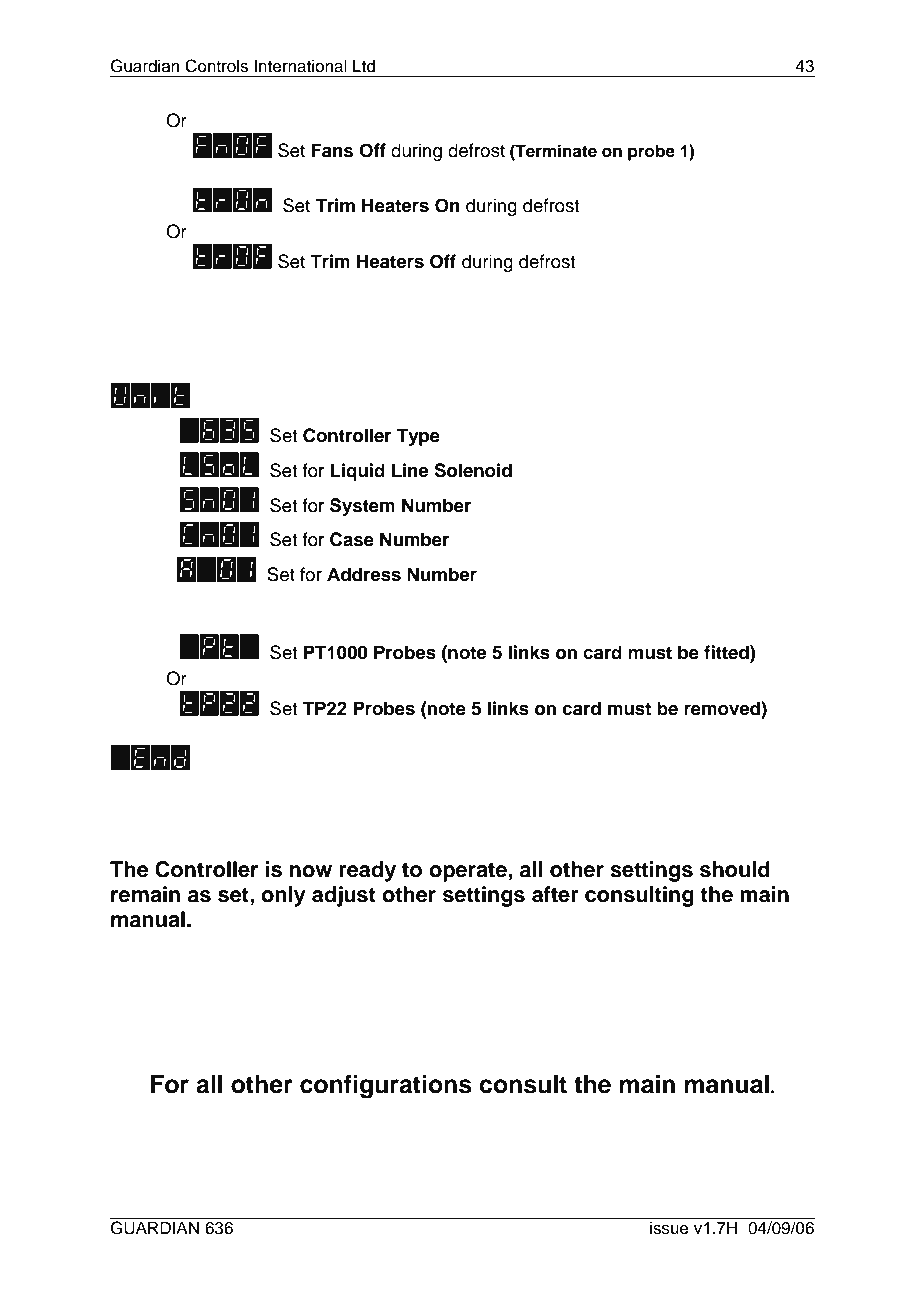  What do you see at coordinates (217, 66) in the screenshot?
I see `Controls` at bounding box center [217, 66].
